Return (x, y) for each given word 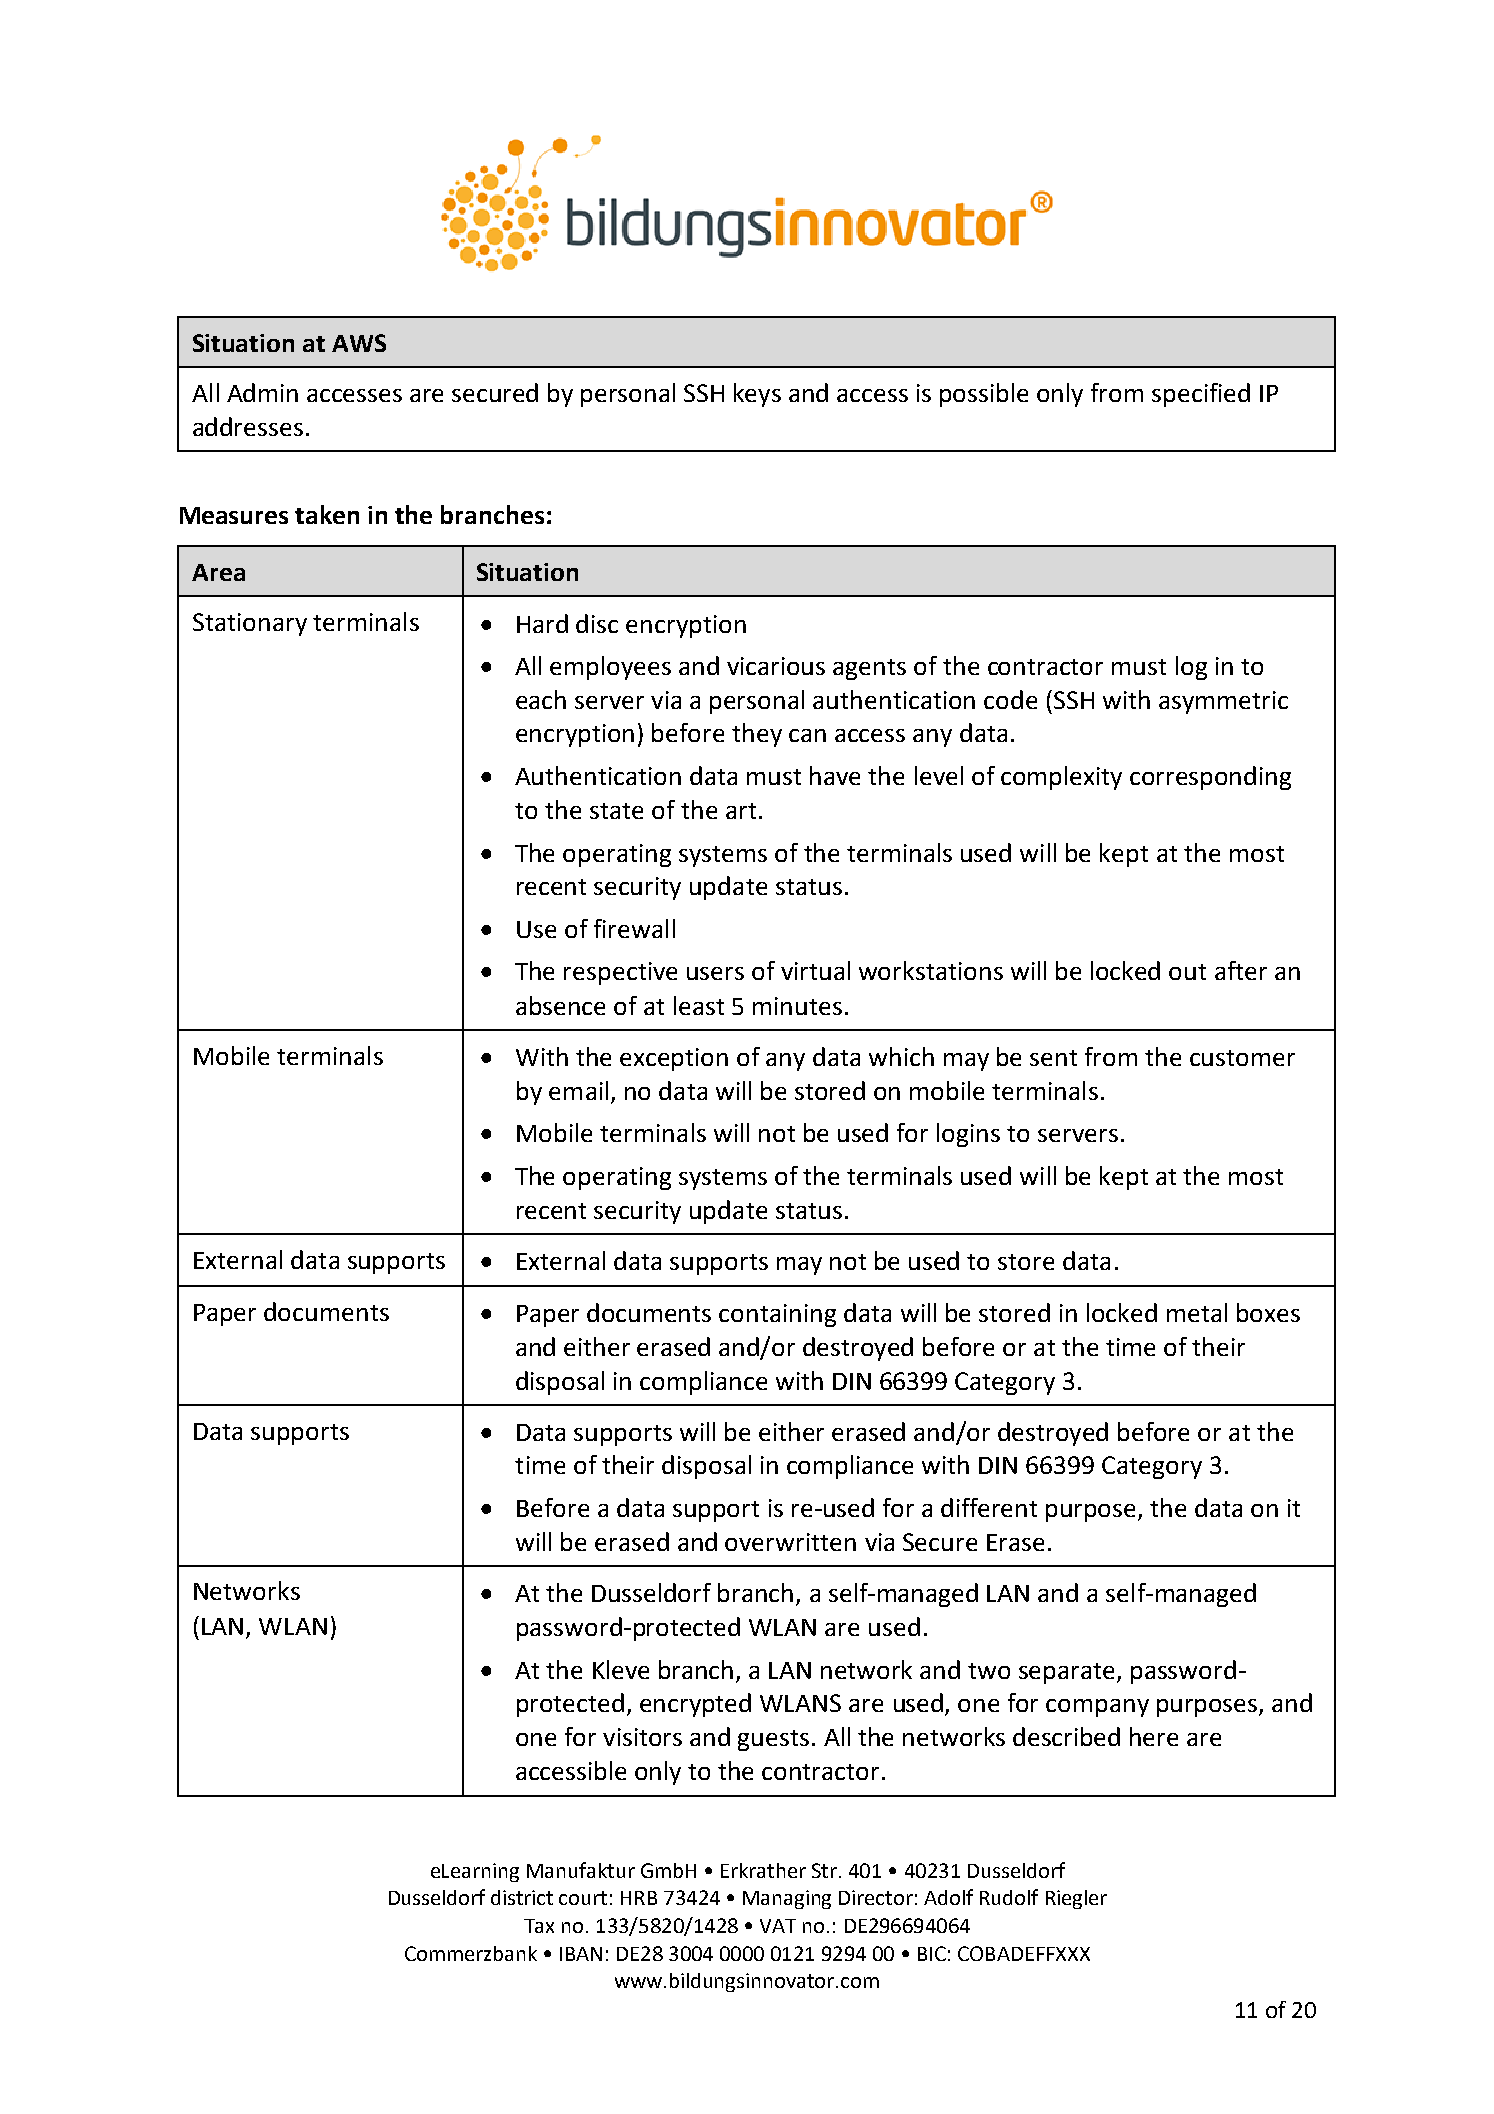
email (578, 1090)
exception (674, 1059)
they (757, 735)
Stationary (250, 624)
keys (757, 395)
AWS (359, 343)
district (522, 1897)
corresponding (1210, 778)
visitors (642, 1737)
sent (1053, 1058)
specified (1201, 395)
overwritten (790, 1542)
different (989, 1507)
